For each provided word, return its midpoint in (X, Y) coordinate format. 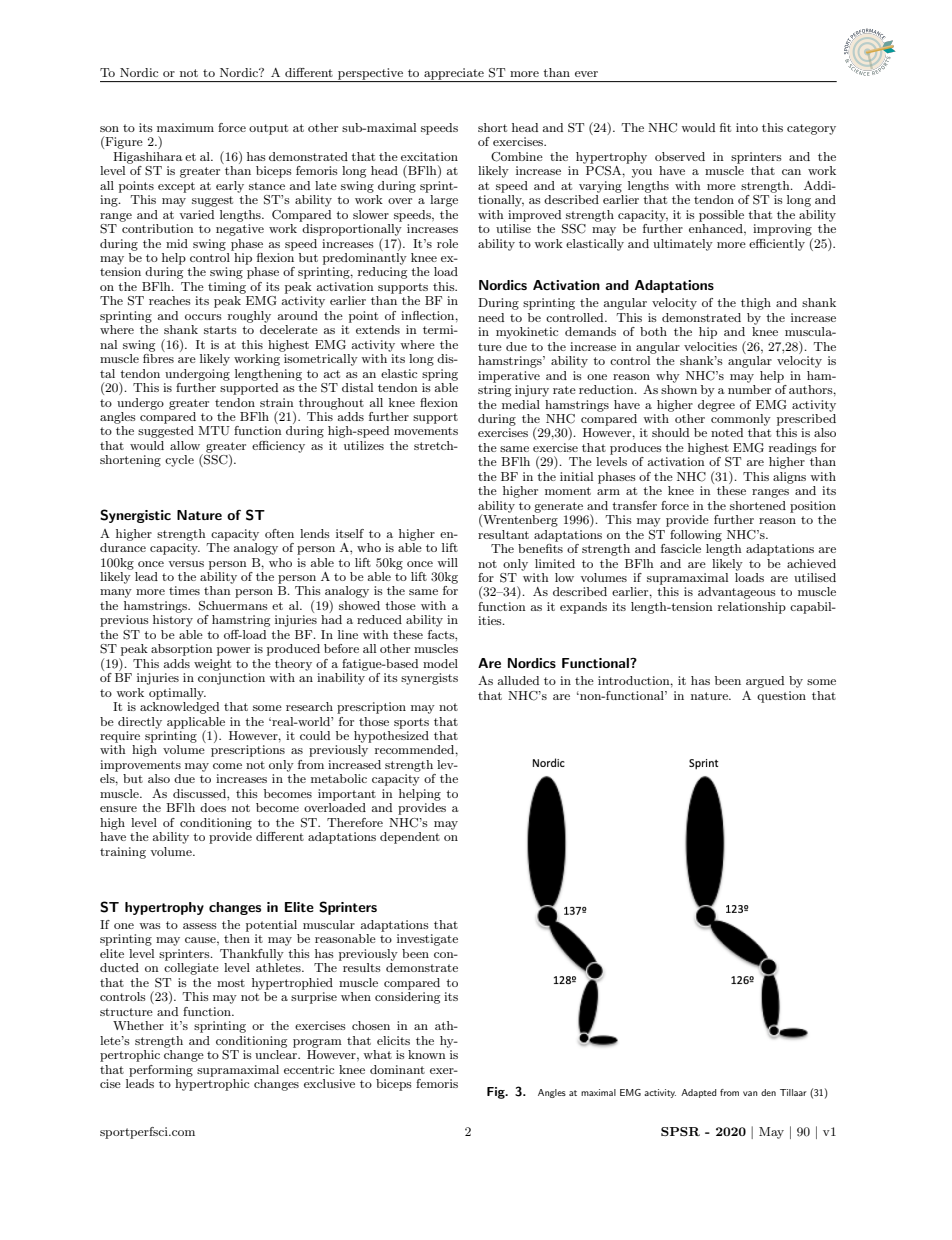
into (747, 127)
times (184, 590)
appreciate (454, 75)
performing (161, 1071)
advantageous (737, 593)
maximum (185, 127)
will (447, 562)
